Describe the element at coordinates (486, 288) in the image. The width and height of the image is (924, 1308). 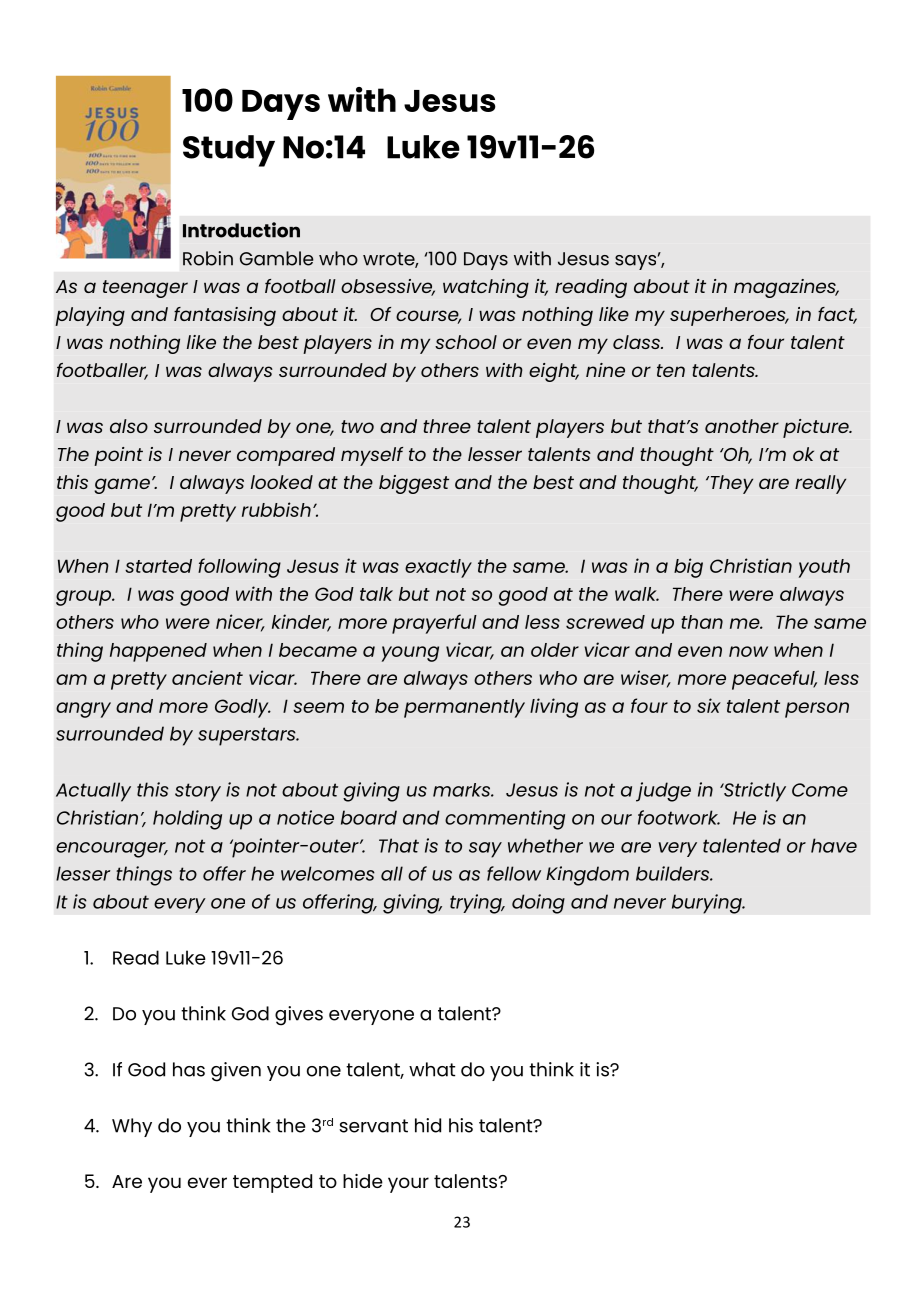
I see `watching` at that location.
